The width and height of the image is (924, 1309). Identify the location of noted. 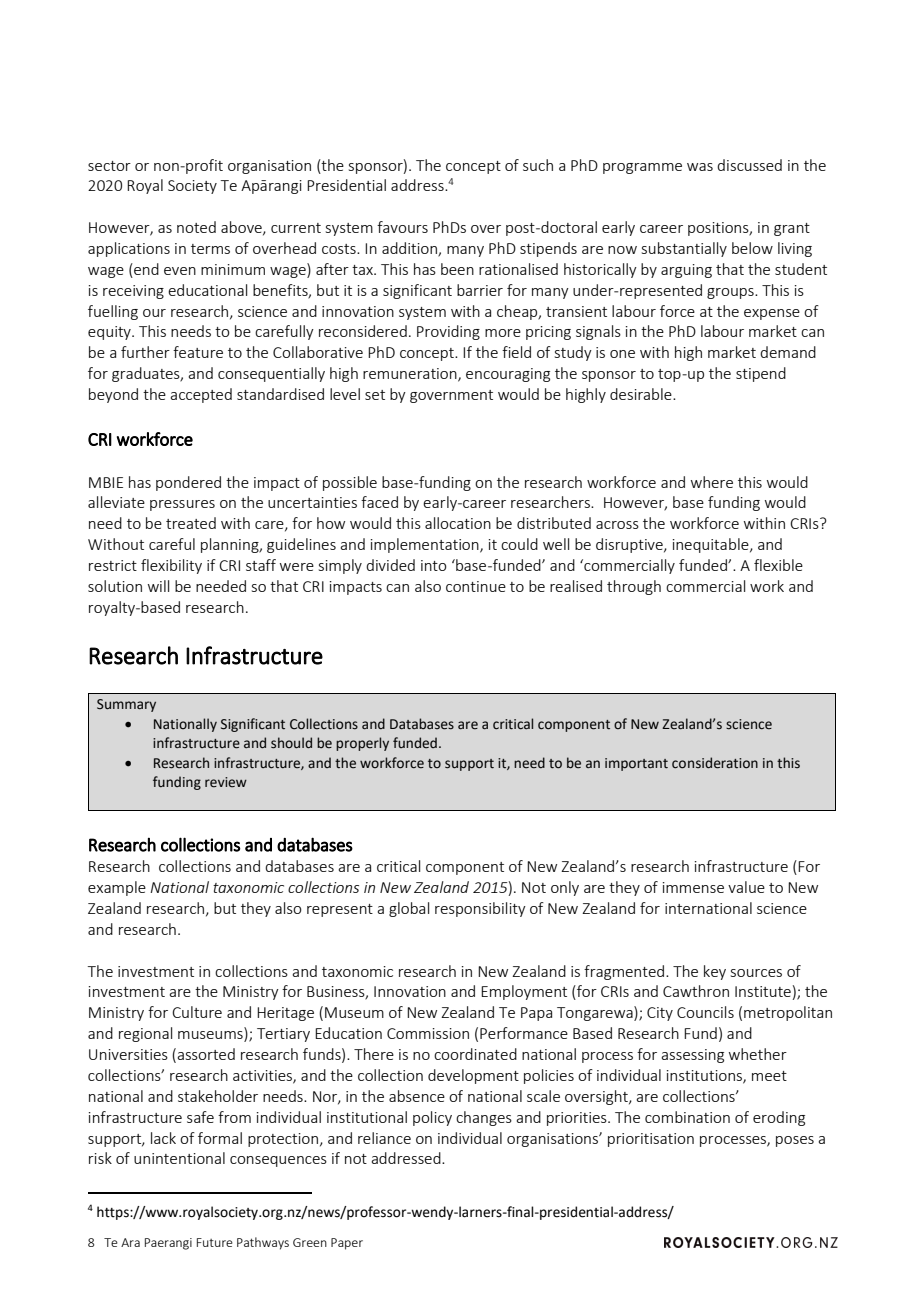
(196, 227).
